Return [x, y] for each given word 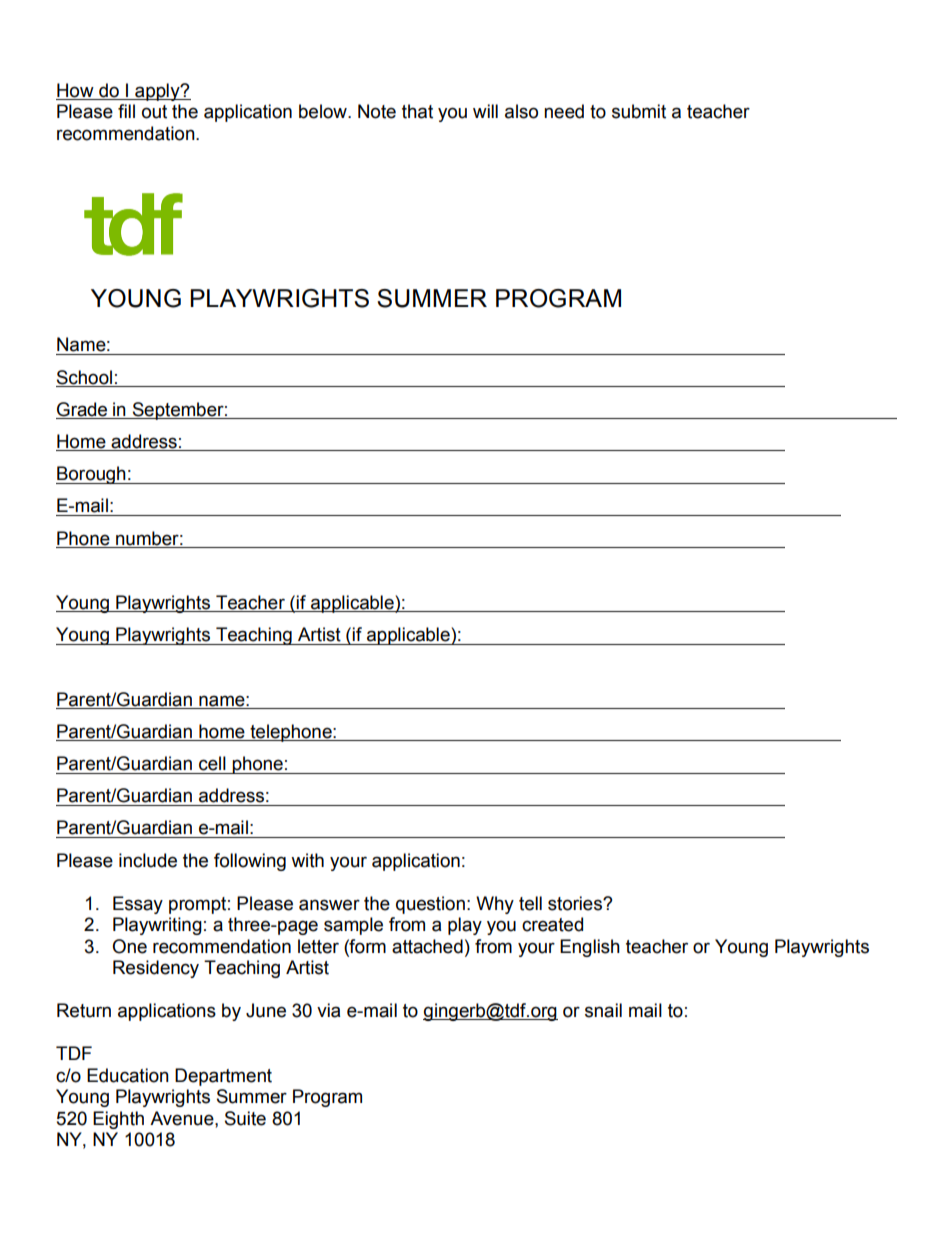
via [328, 1010]
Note [377, 111]
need [564, 111]
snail [603, 1010]
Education [128, 1075]
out [154, 112]
